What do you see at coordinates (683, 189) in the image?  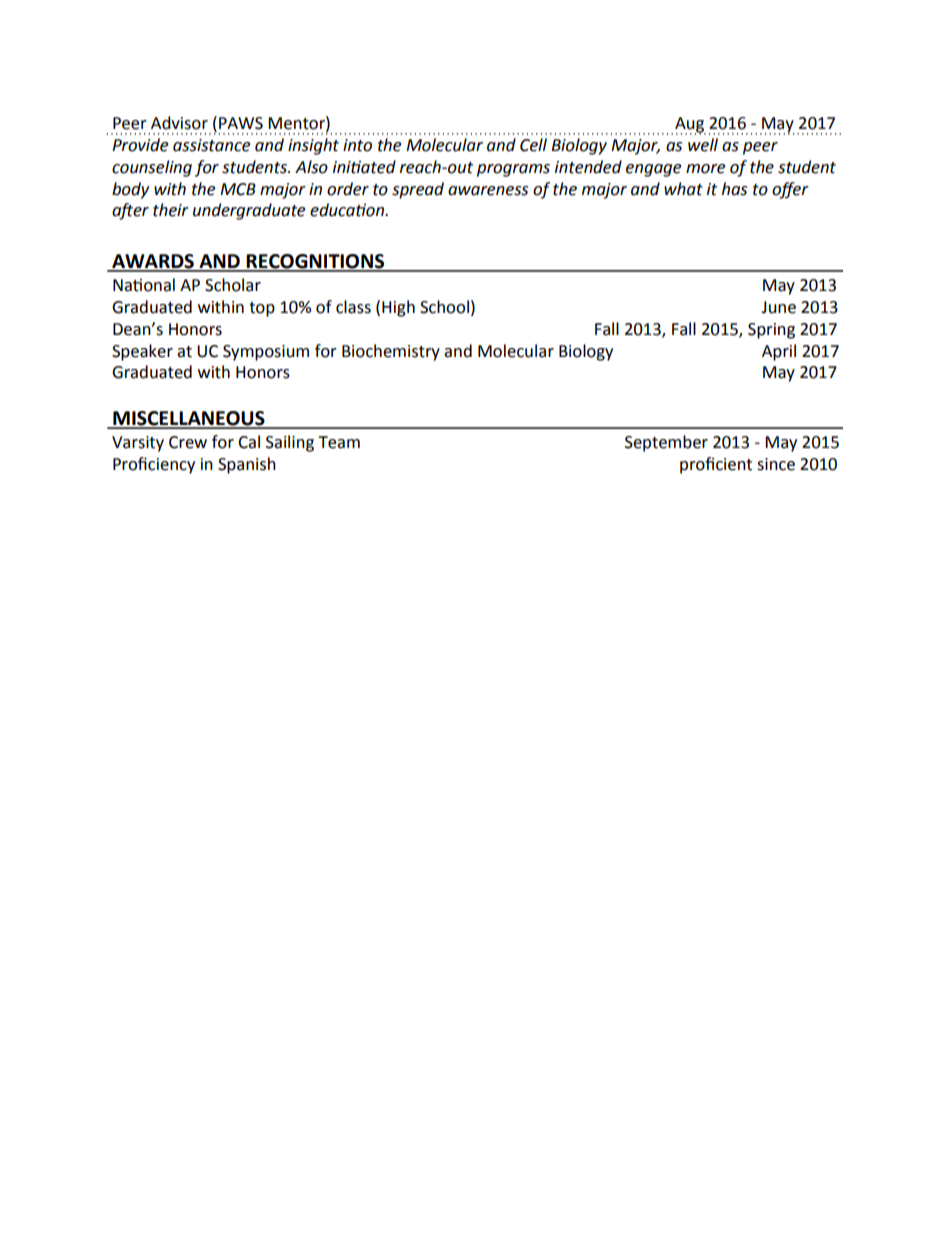 I see `what` at bounding box center [683, 189].
